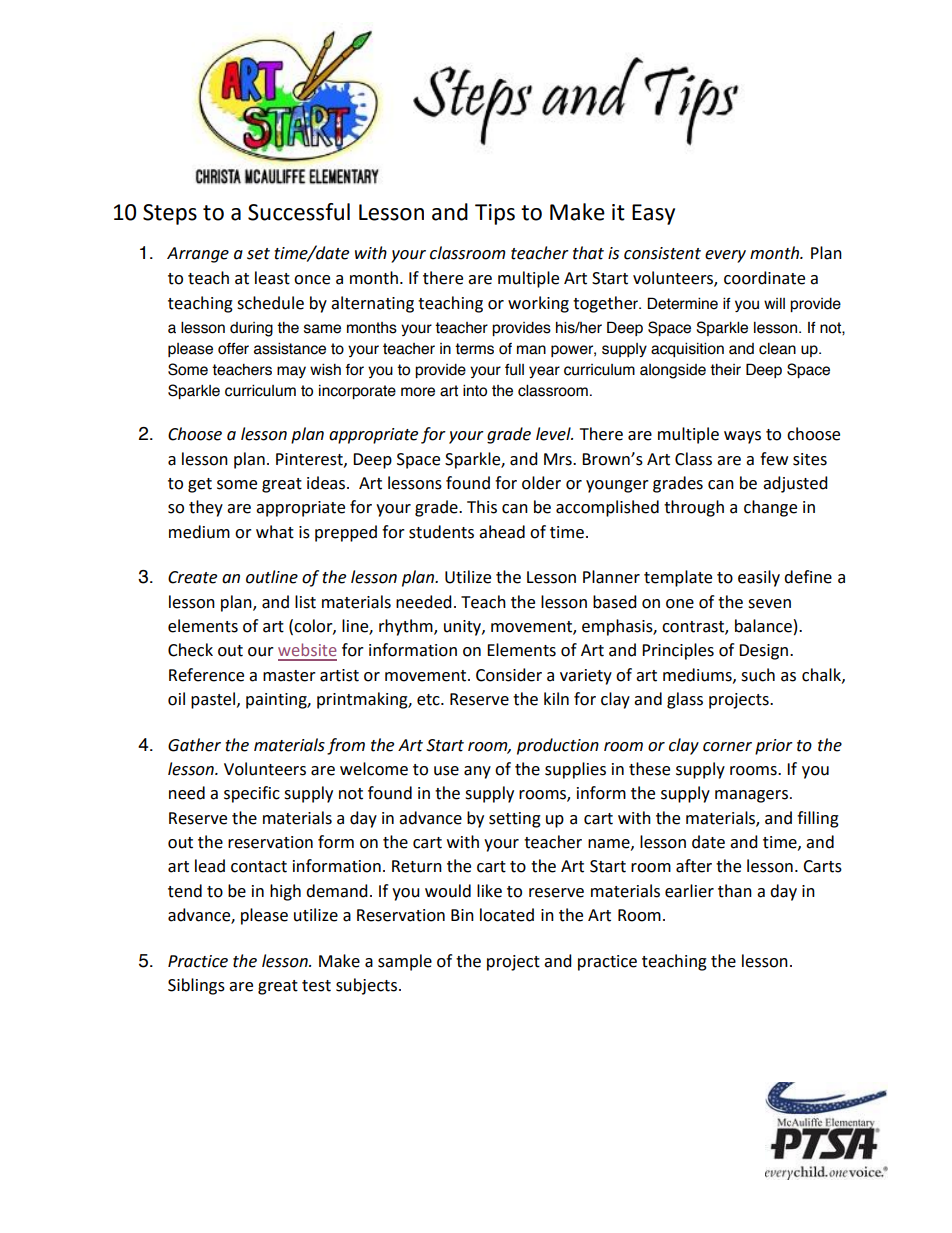 Image resolution: width=952 pixels, height=1233 pixels. Describe the element at coordinates (541, 483) in the page. I see `older` at that location.
